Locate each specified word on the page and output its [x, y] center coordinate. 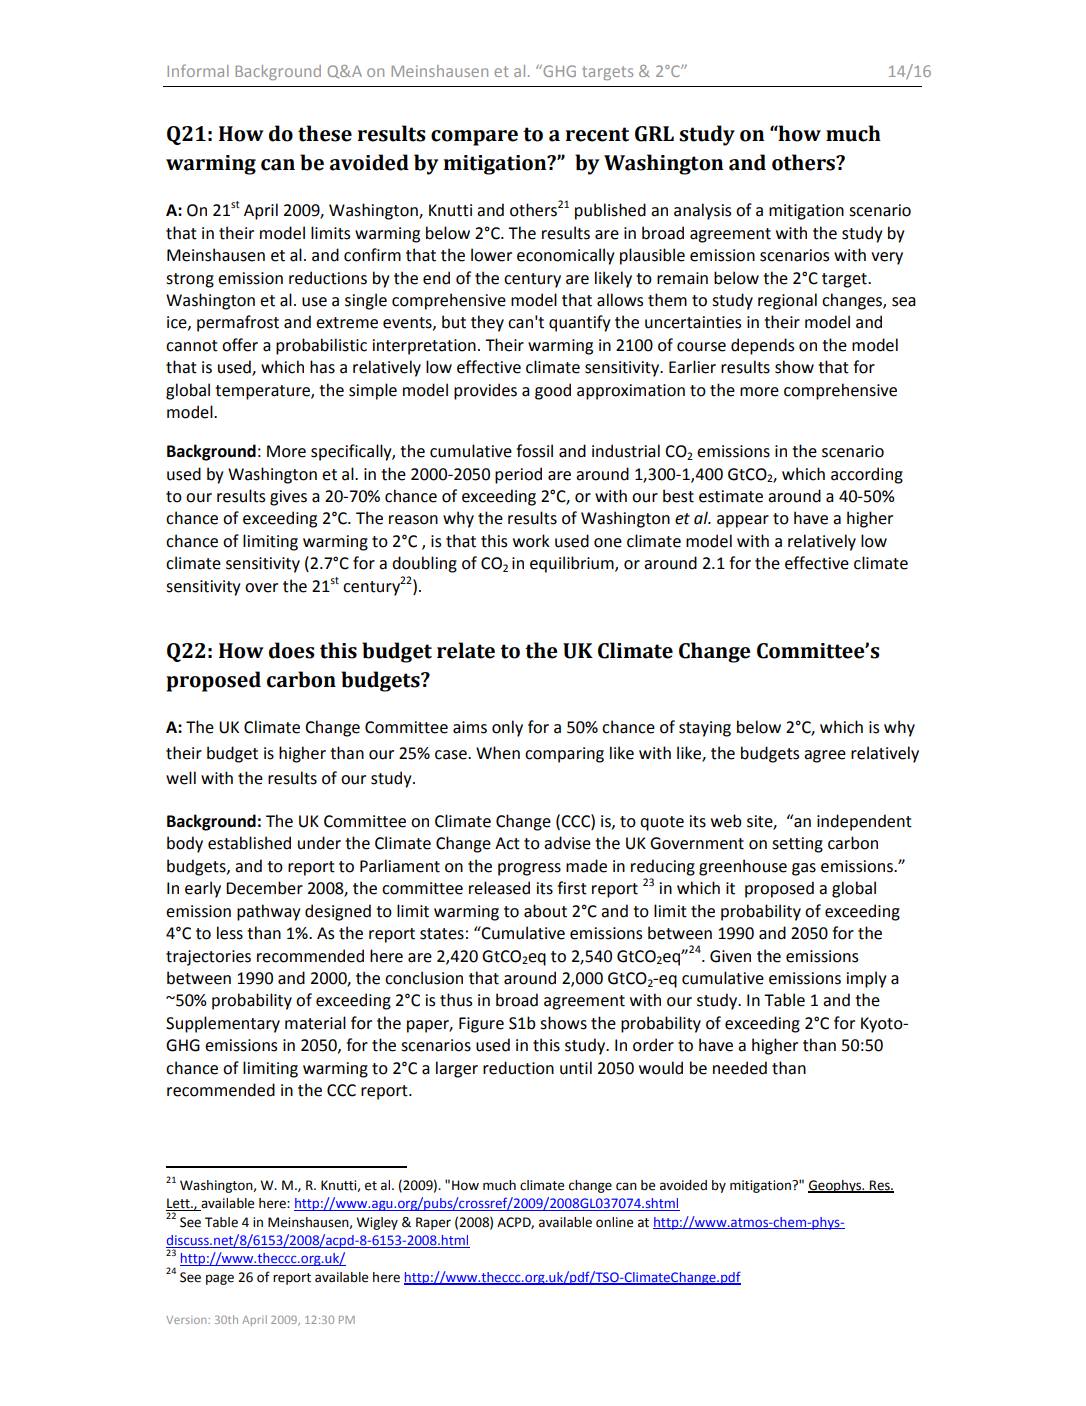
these [325, 133]
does [291, 650]
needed [740, 1068]
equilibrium [573, 564]
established [249, 843]
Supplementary [223, 1024]
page [220, 1279]
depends [762, 346]
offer [240, 345]
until [576, 1068]
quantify [580, 323]
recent [597, 134]
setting [797, 845]
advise [567, 843]
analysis [702, 211]
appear [743, 521]
